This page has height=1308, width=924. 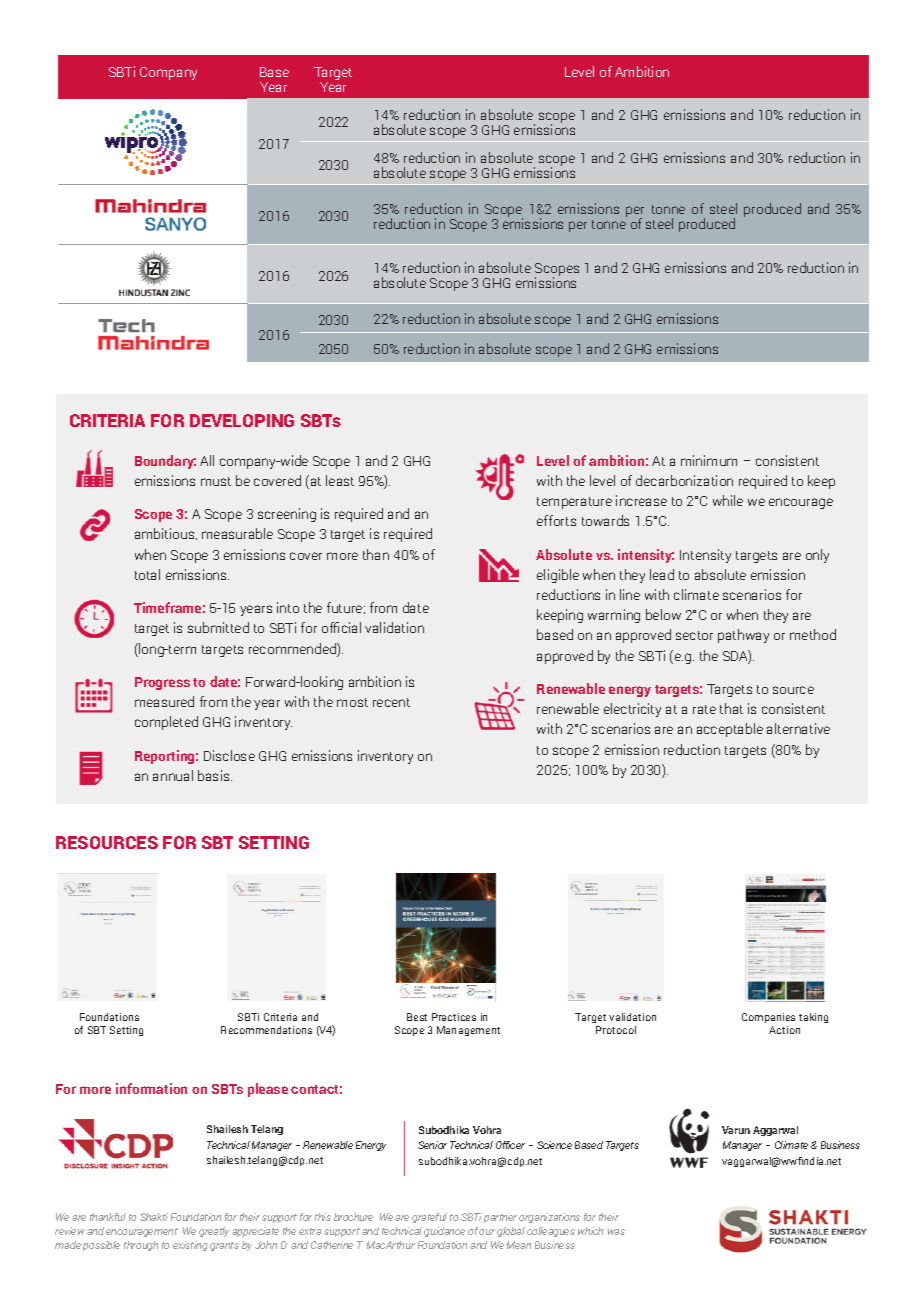 What do you see at coordinates (444, 1232) in the page?
I see `guidance` at bounding box center [444, 1232].
